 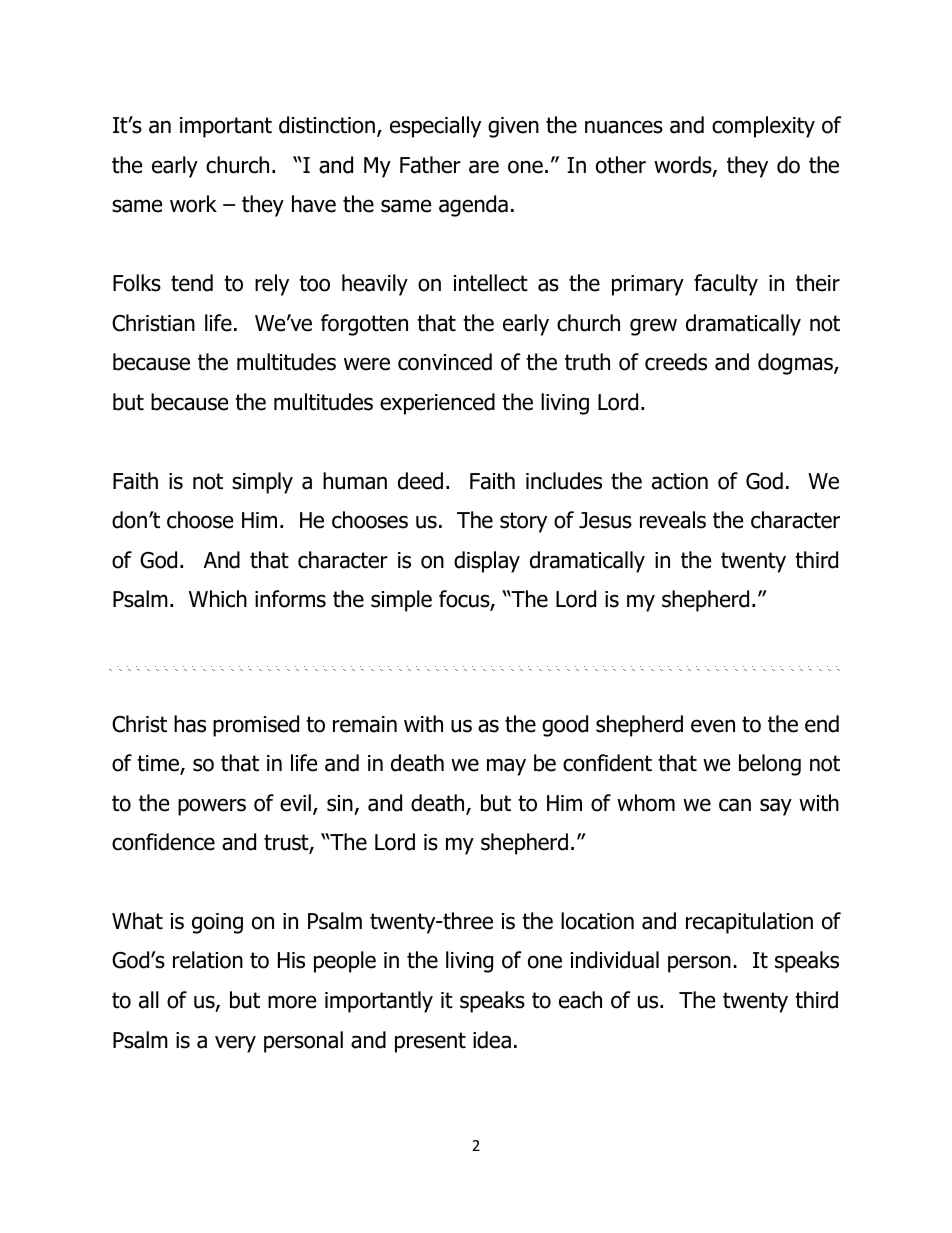 What do you see at coordinates (190, 724) in the screenshot?
I see `has` at bounding box center [190, 724].
